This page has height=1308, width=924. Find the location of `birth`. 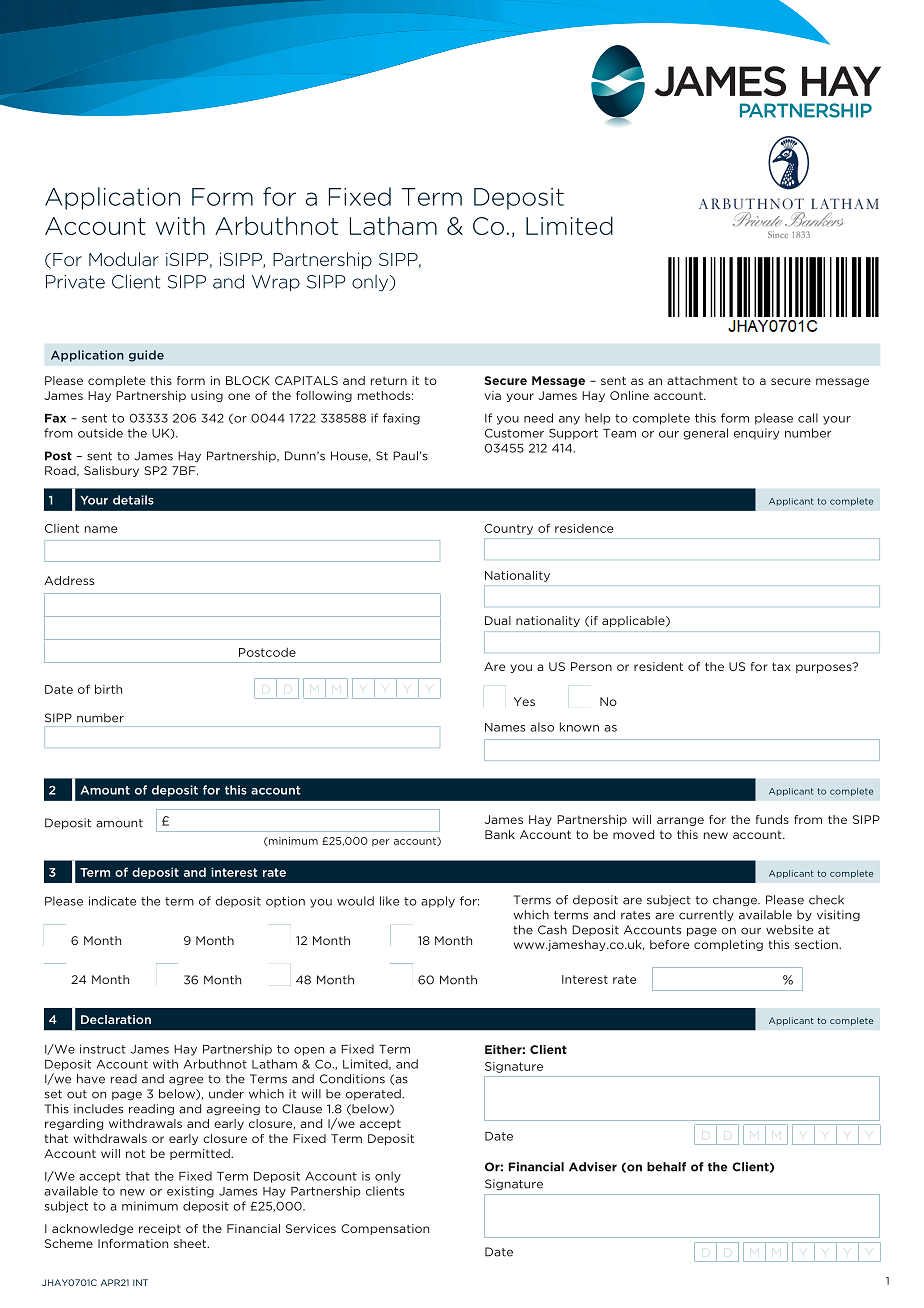

birth is located at coordinates (108, 689).
